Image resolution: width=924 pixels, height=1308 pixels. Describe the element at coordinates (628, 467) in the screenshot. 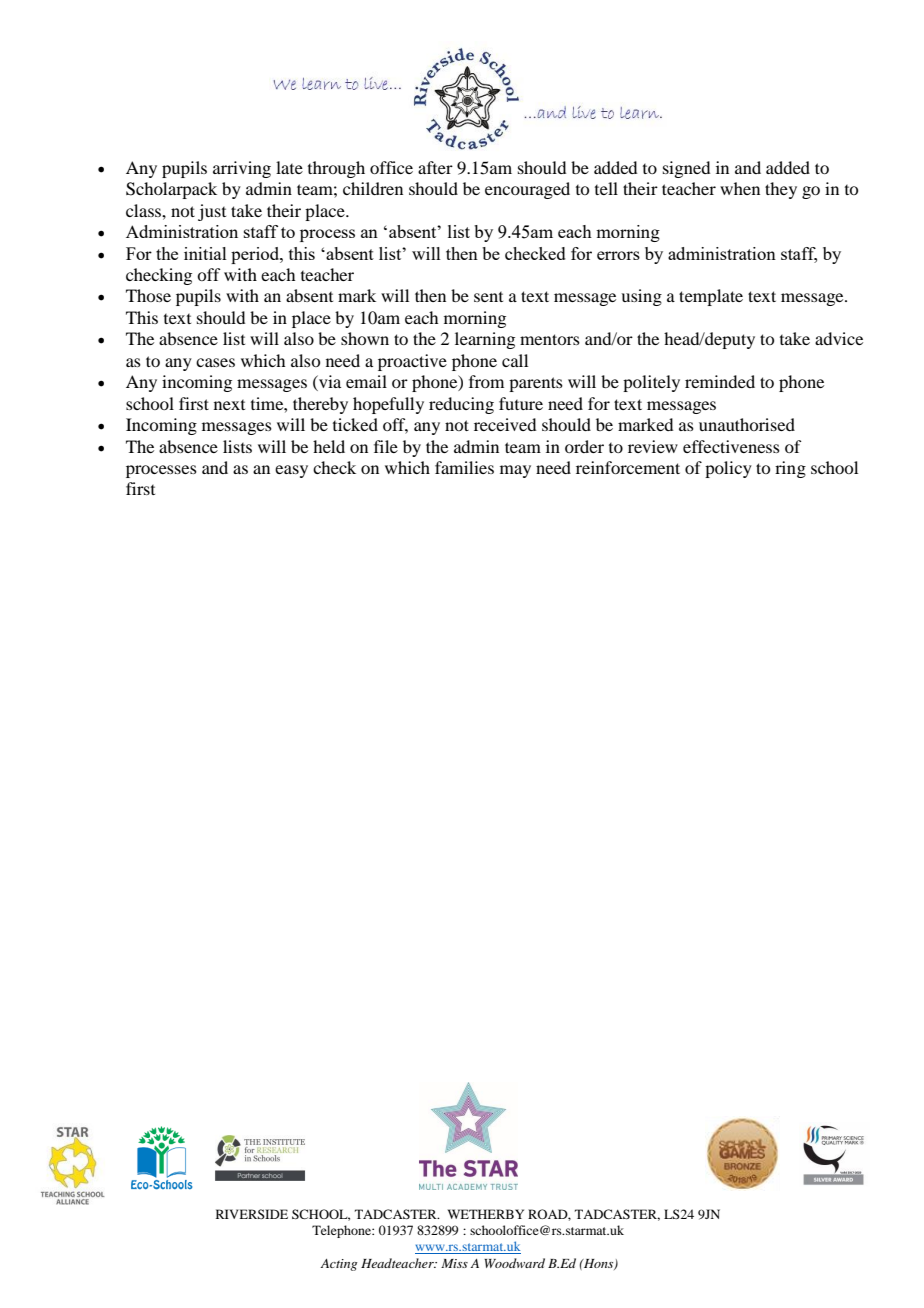

I see `reinforcement` at that location.
